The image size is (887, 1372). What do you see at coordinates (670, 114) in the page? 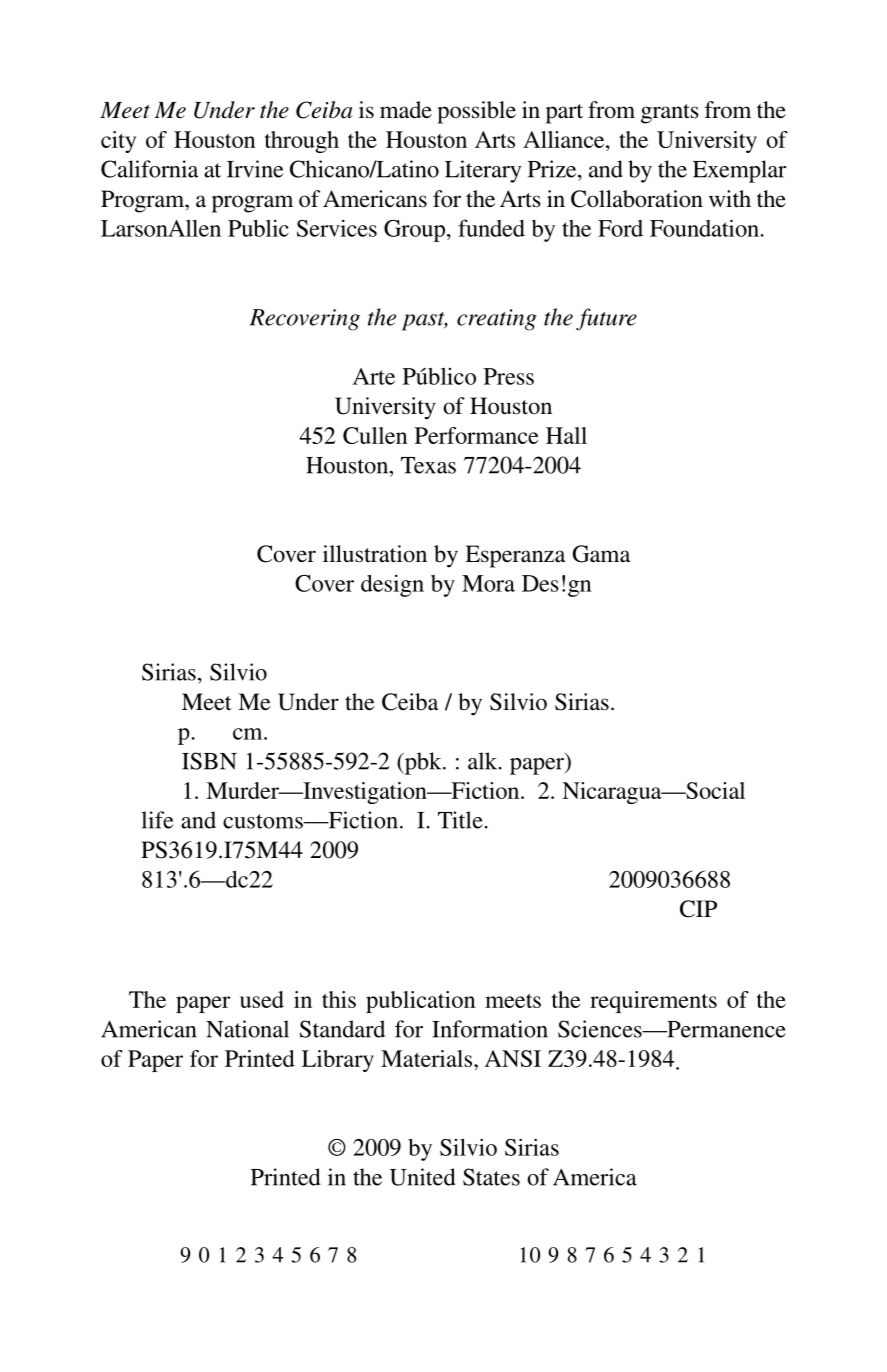
I see `grants` at bounding box center [670, 114].
